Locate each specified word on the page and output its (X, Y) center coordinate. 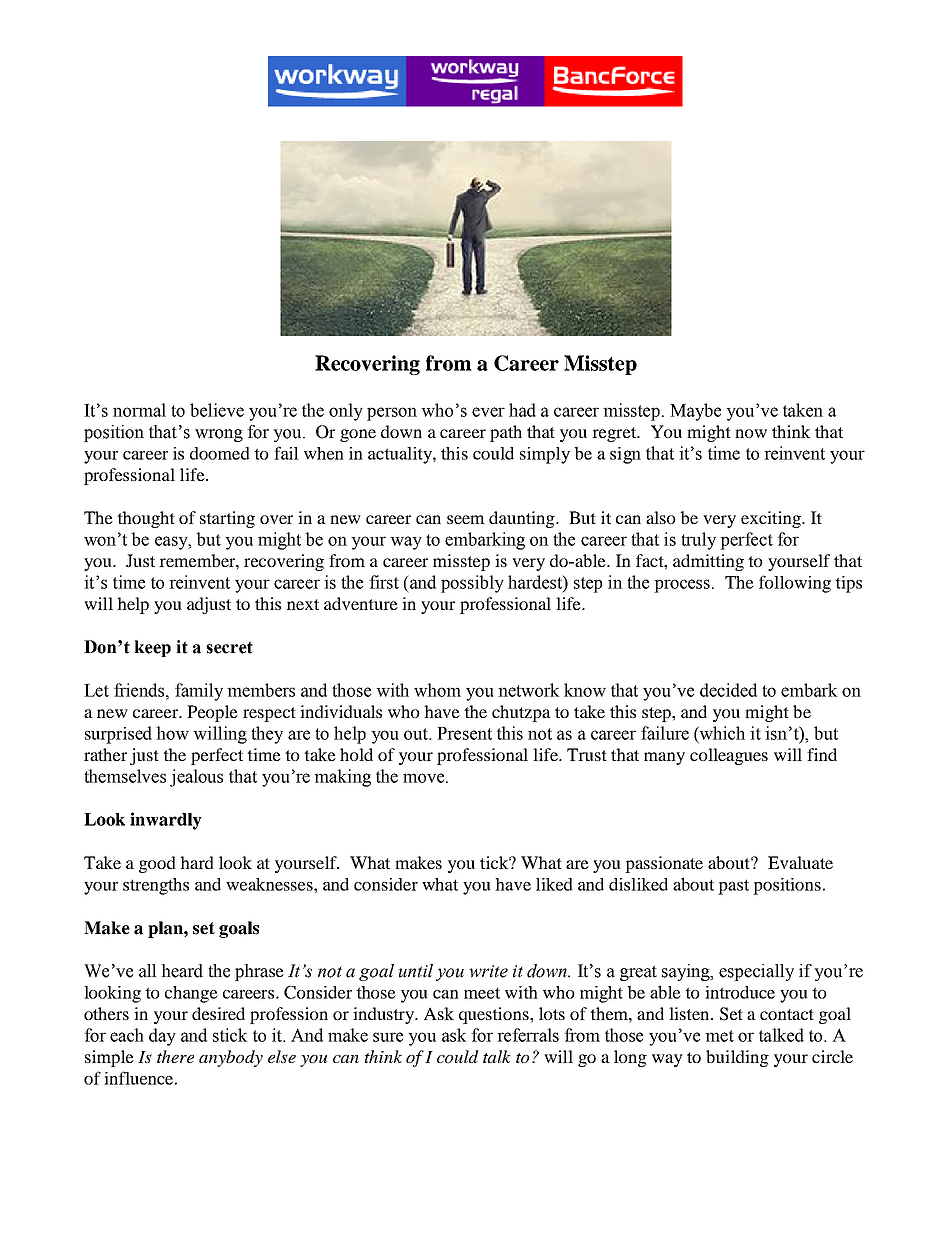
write (488, 971)
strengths (156, 886)
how (172, 733)
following (795, 584)
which (721, 733)
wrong (219, 435)
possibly (472, 584)
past (733, 887)
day (162, 1037)
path (506, 433)
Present (464, 733)
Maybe (695, 412)
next (303, 604)
